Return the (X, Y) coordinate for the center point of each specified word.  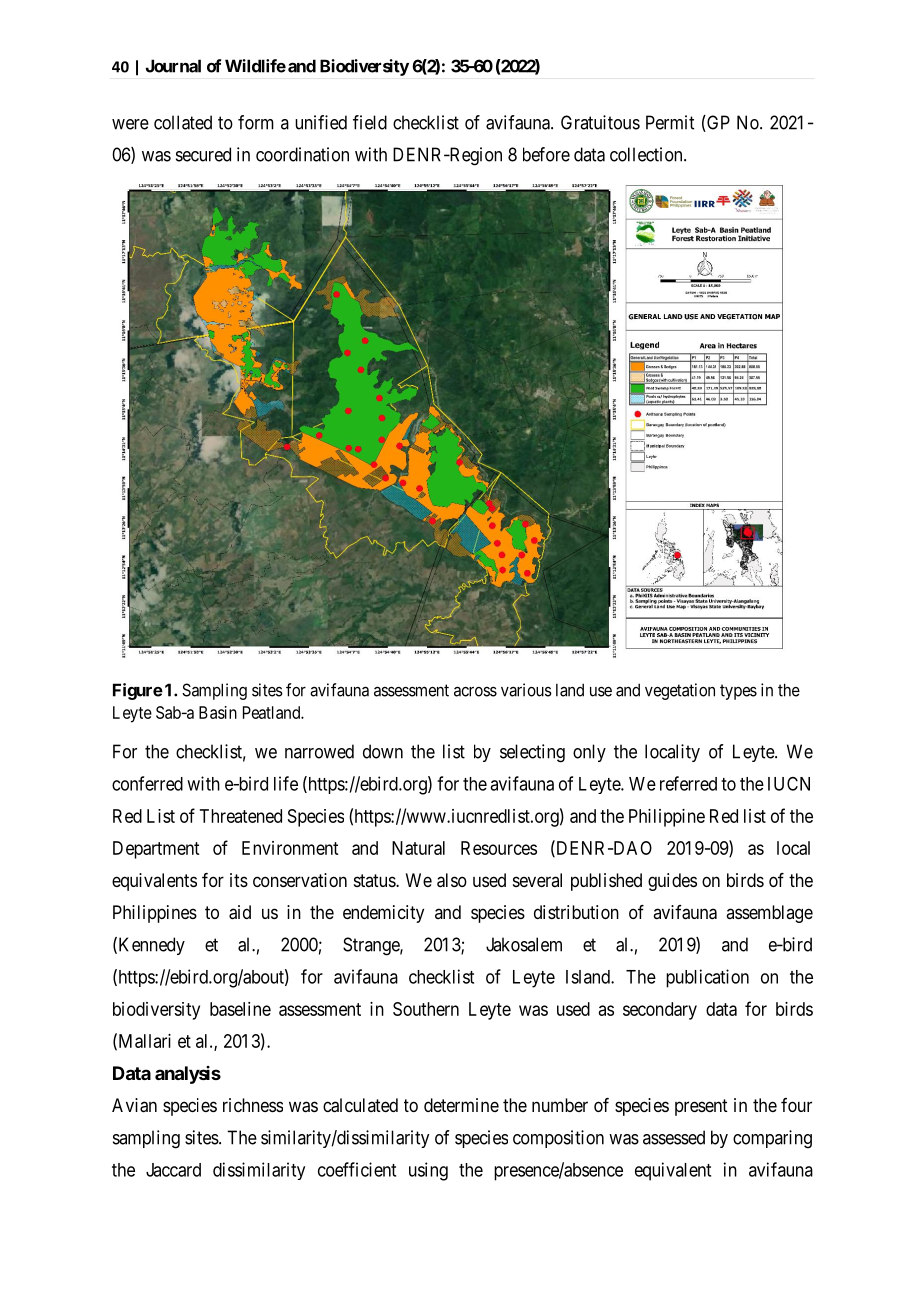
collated (183, 122)
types (738, 692)
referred (688, 783)
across (475, 691)
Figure (138, 691)
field (370, 122)
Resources (499, 848)
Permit (670, 122)
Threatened (241, 816)
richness (253, 1105)
